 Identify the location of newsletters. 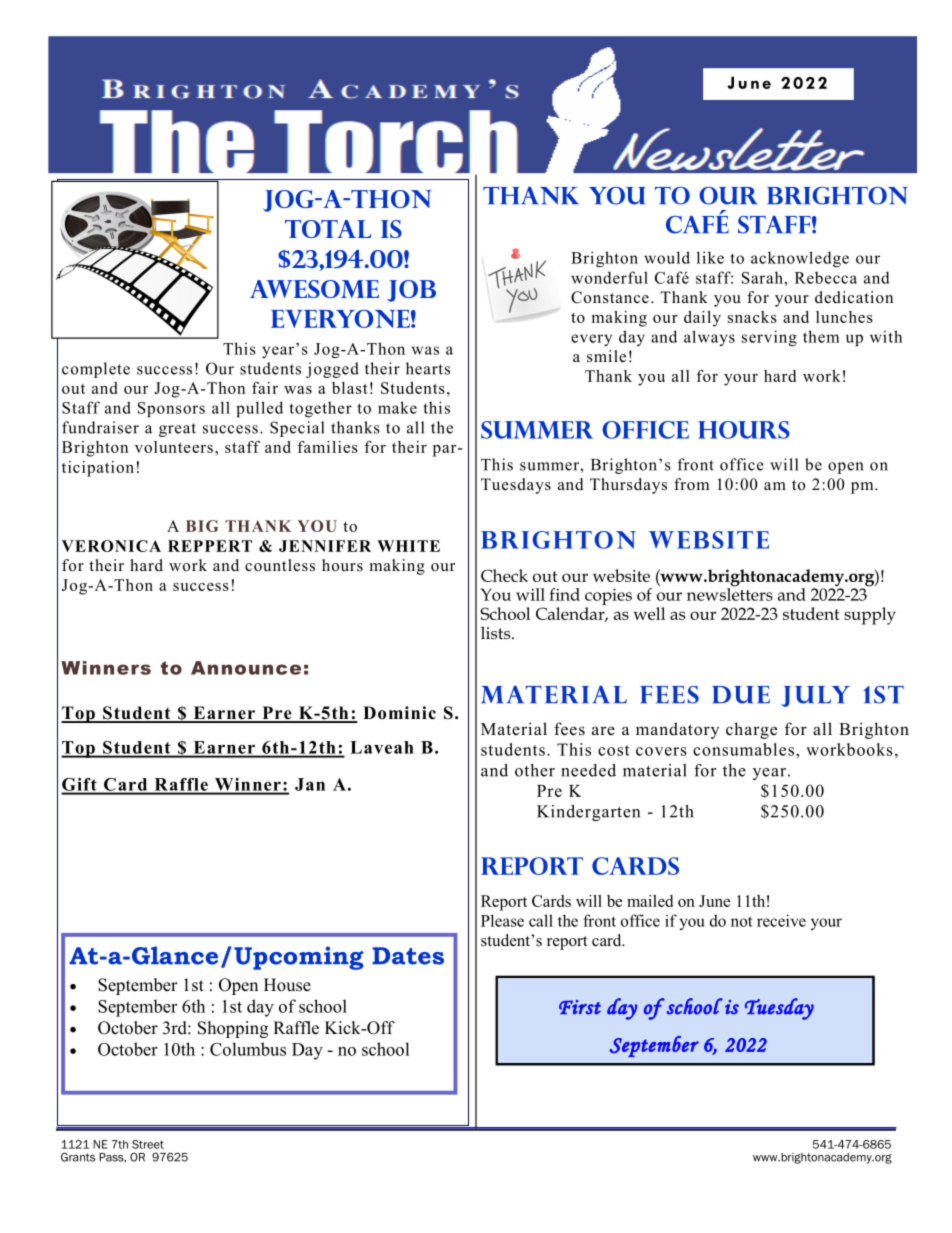
(730, 593).
